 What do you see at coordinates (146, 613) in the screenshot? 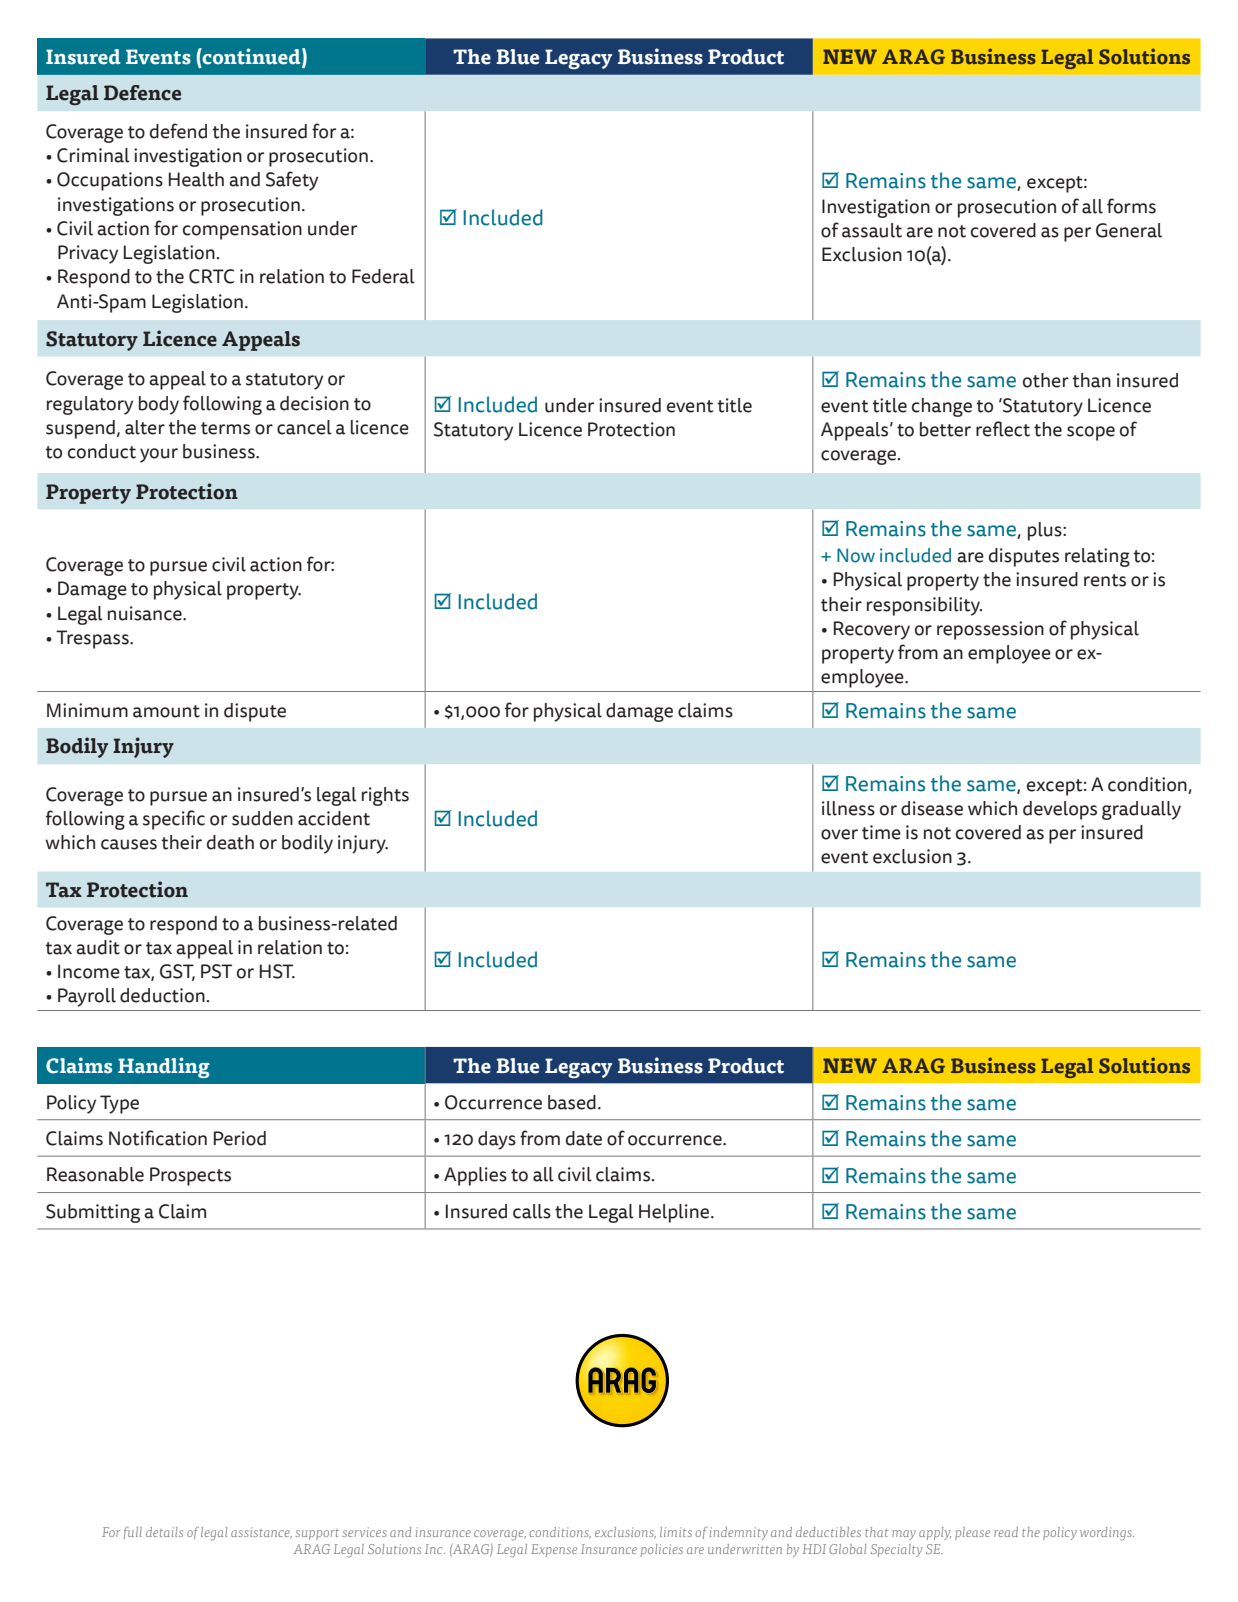
I see `nuisance` at bounding box center [146, 613].
